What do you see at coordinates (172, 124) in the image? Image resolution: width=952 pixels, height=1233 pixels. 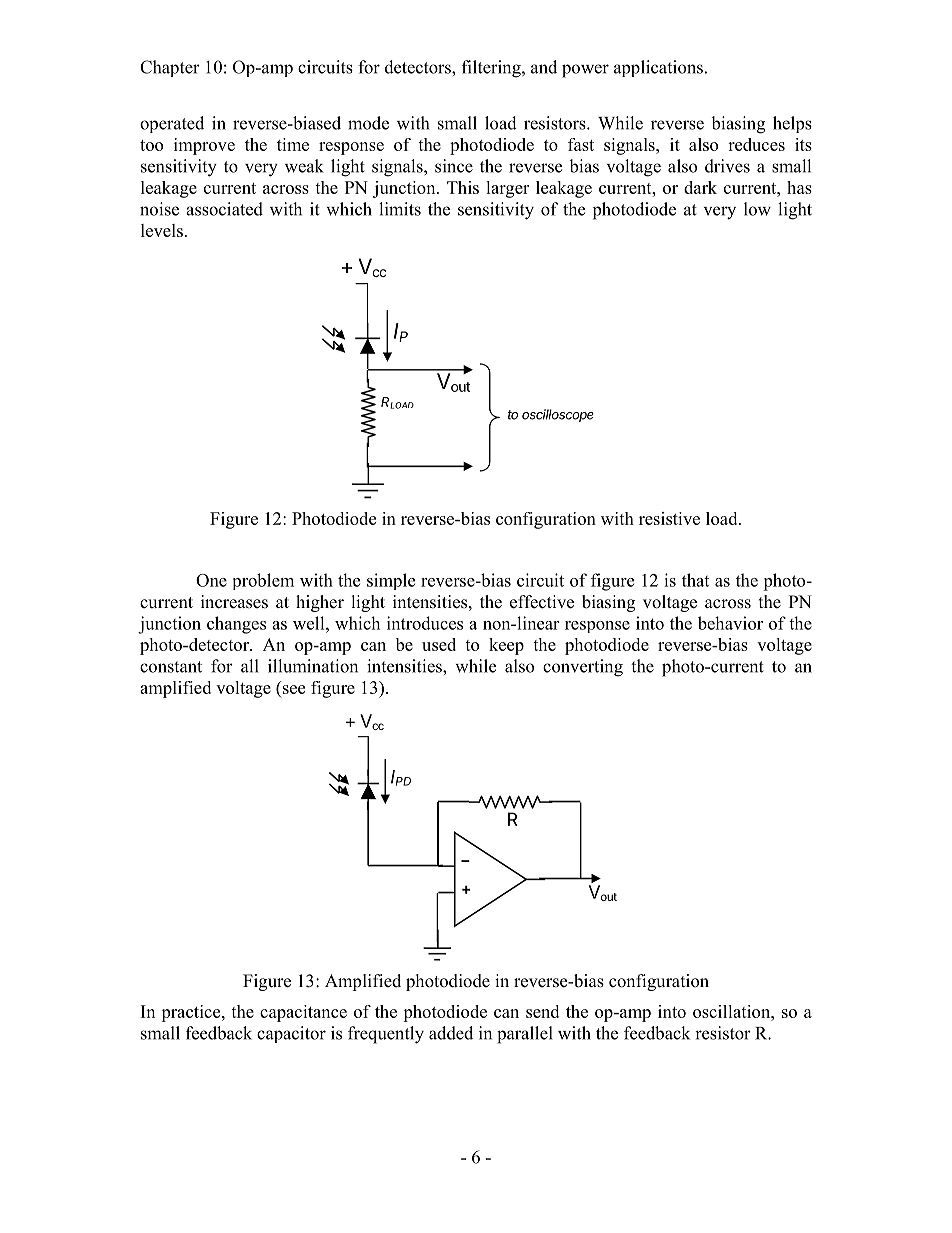 I see `operated` at bounding box center [172, 124].
